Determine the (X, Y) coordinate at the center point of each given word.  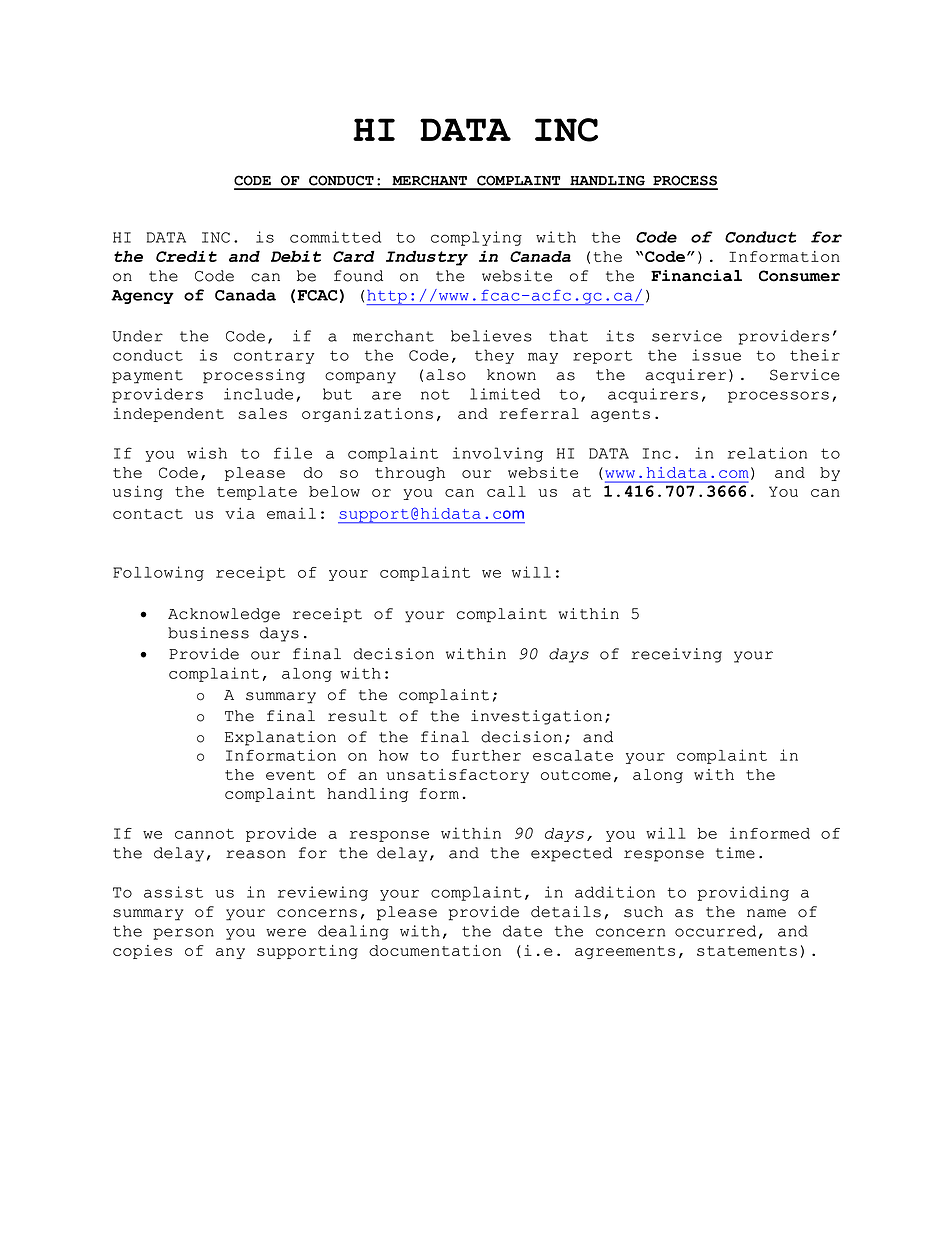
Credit (186, 256)
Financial (696, 276)
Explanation (280, 738)
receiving (676, 655)
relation (767, 453)
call (506, 491)
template (257, 493)
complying (476, 238)
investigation (536, 717)
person (183, 934)
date (522, 931)
